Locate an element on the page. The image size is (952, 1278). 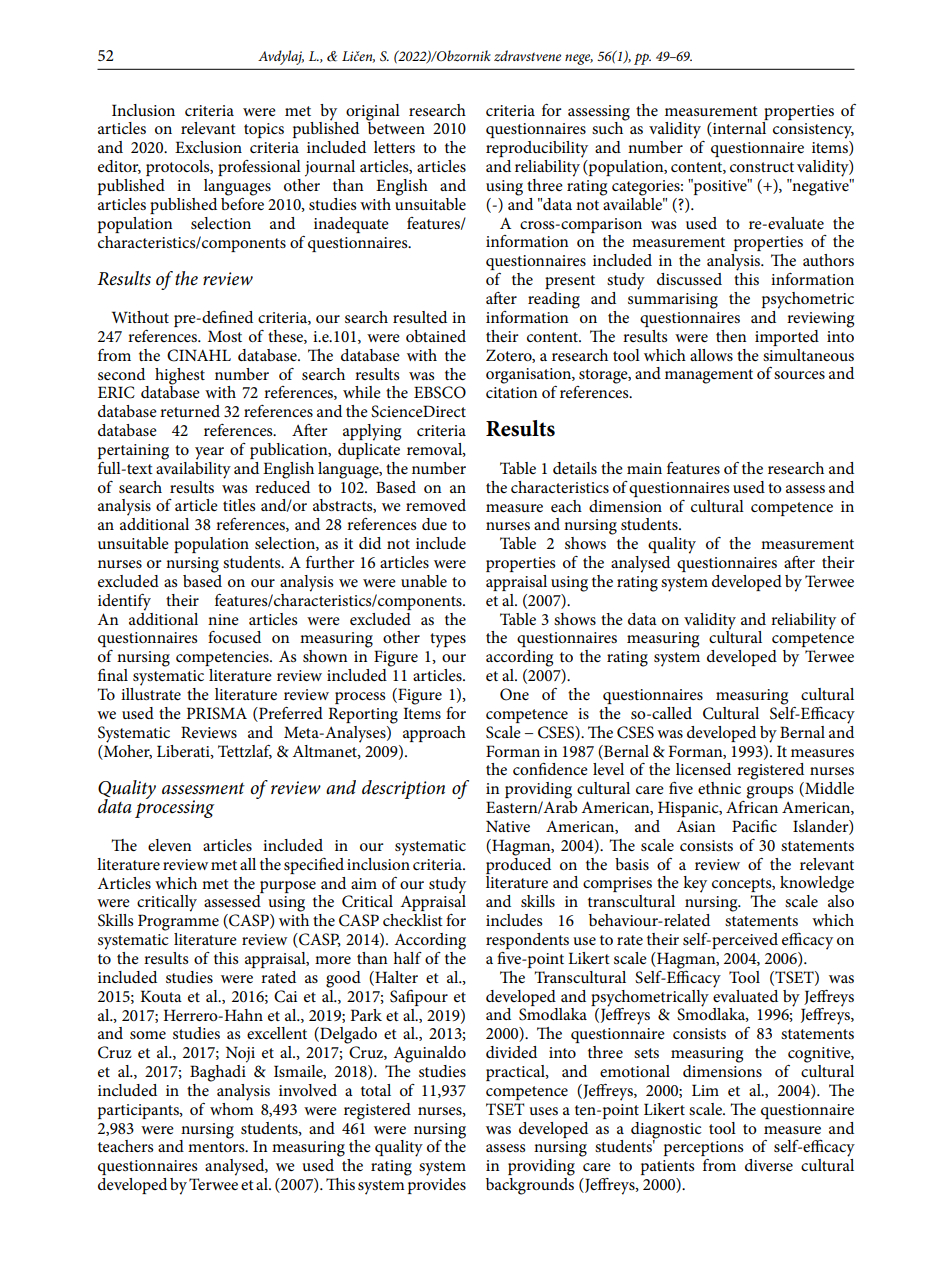
competencies is located at coordinates (223, 658).
